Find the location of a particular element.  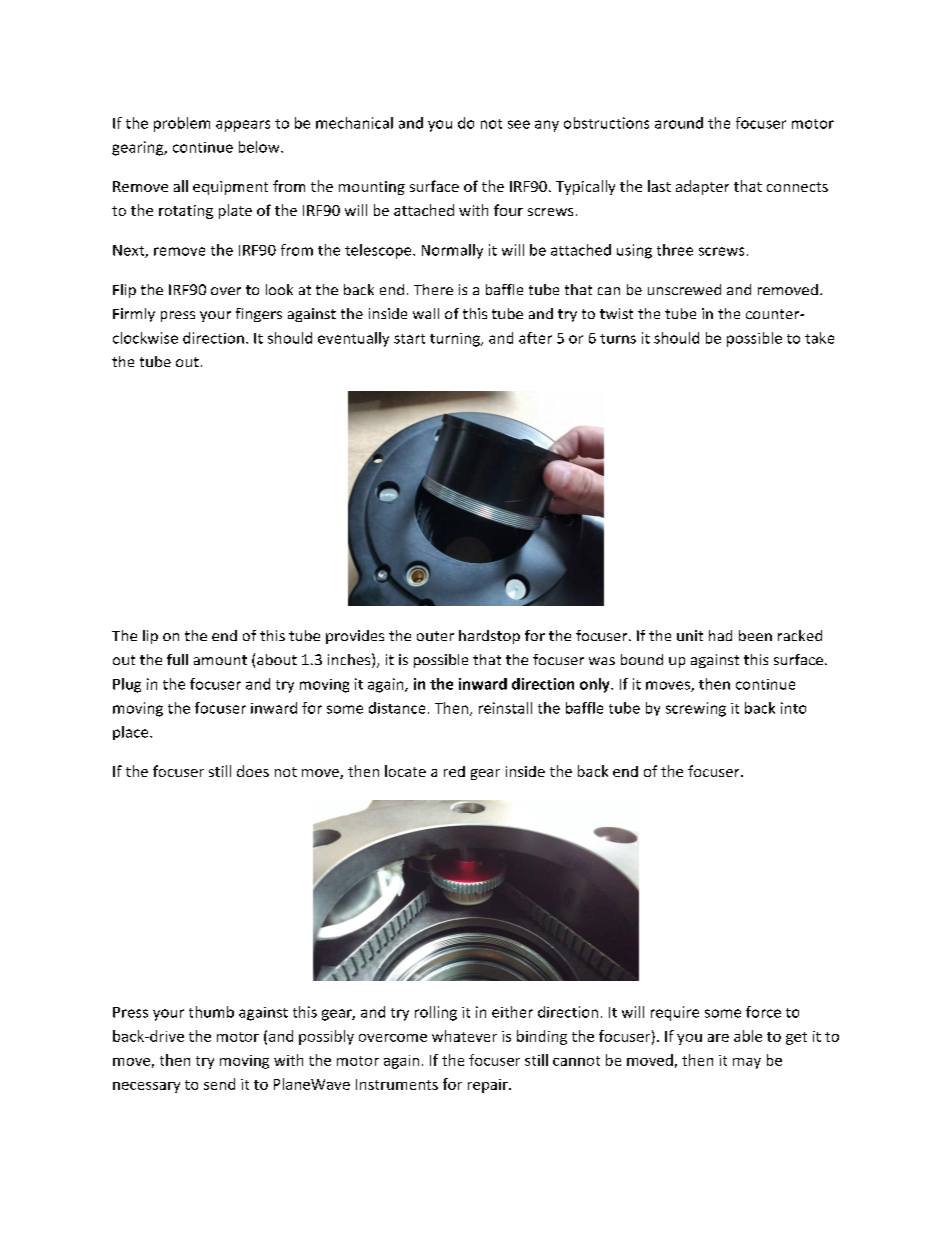

adapter is located at coordinates (702, 187).
